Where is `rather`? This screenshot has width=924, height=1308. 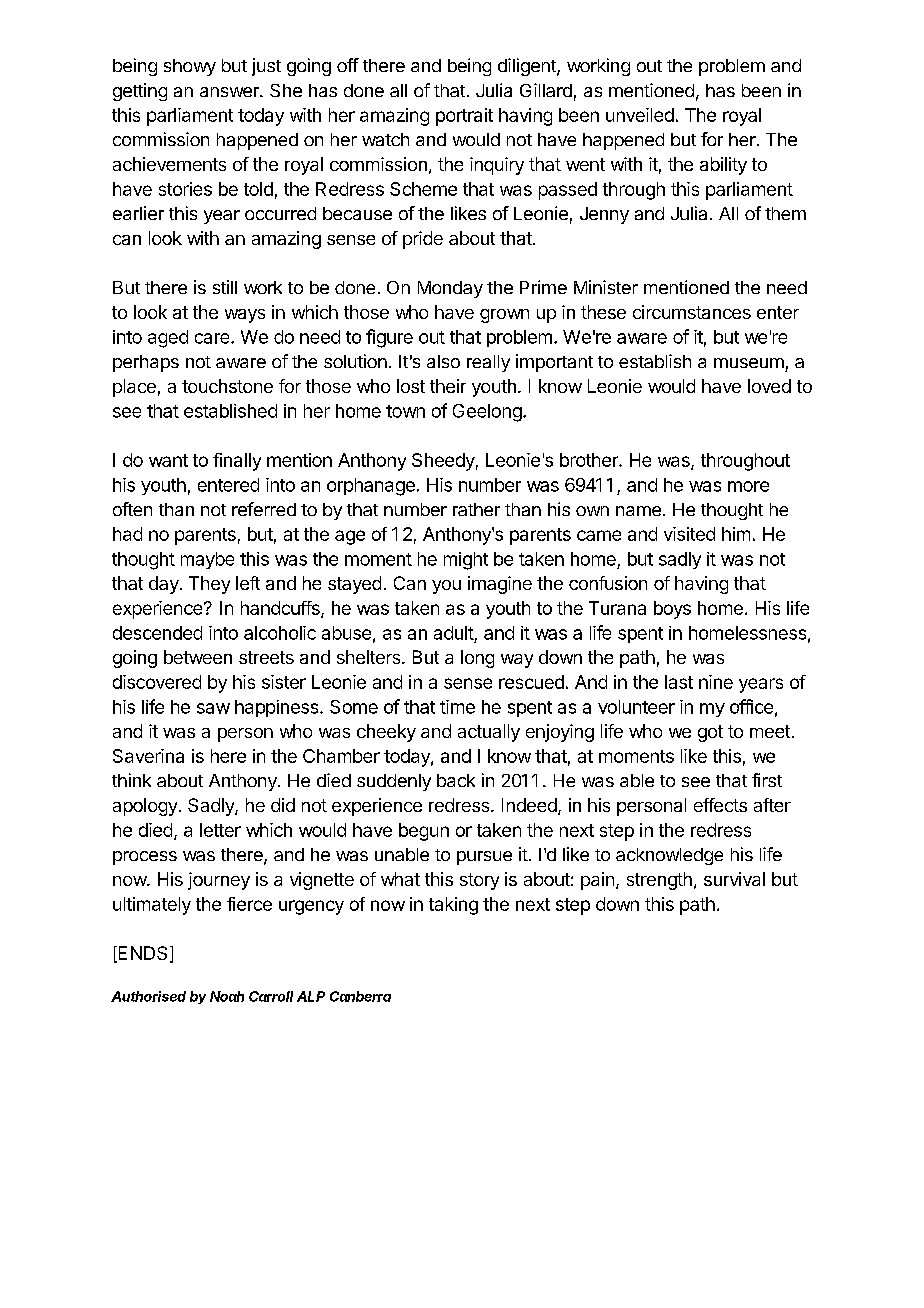
rather is located at coordinates (476, 509).
